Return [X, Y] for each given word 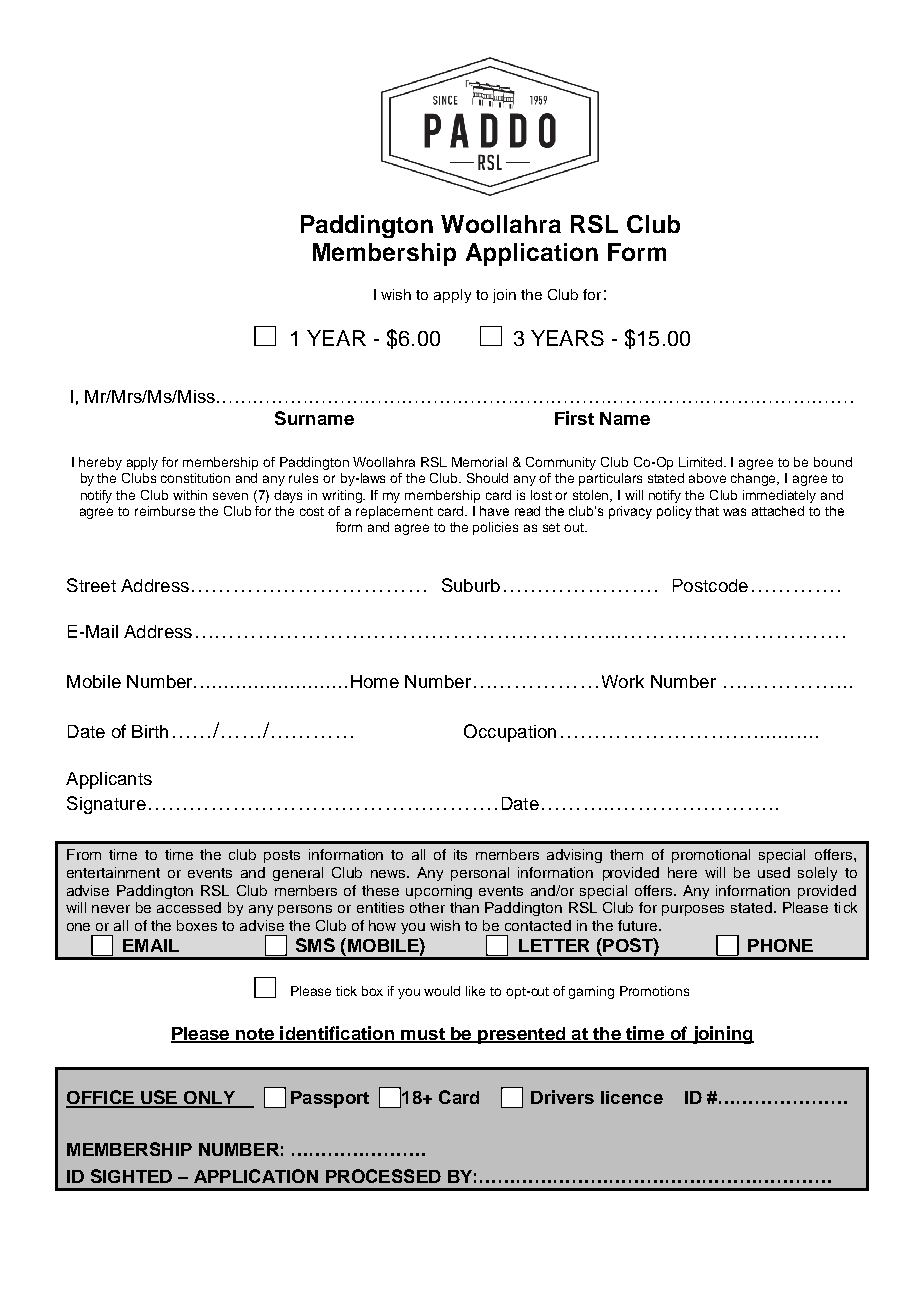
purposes [693, 910]
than [464, 907]
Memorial [479, 462]
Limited [702, 462]
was [734, 512]
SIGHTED [131, 1176]
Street [91, 585]
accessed [189, 907]
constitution [195, 478]
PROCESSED [383, 1176]
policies [495, 528]
